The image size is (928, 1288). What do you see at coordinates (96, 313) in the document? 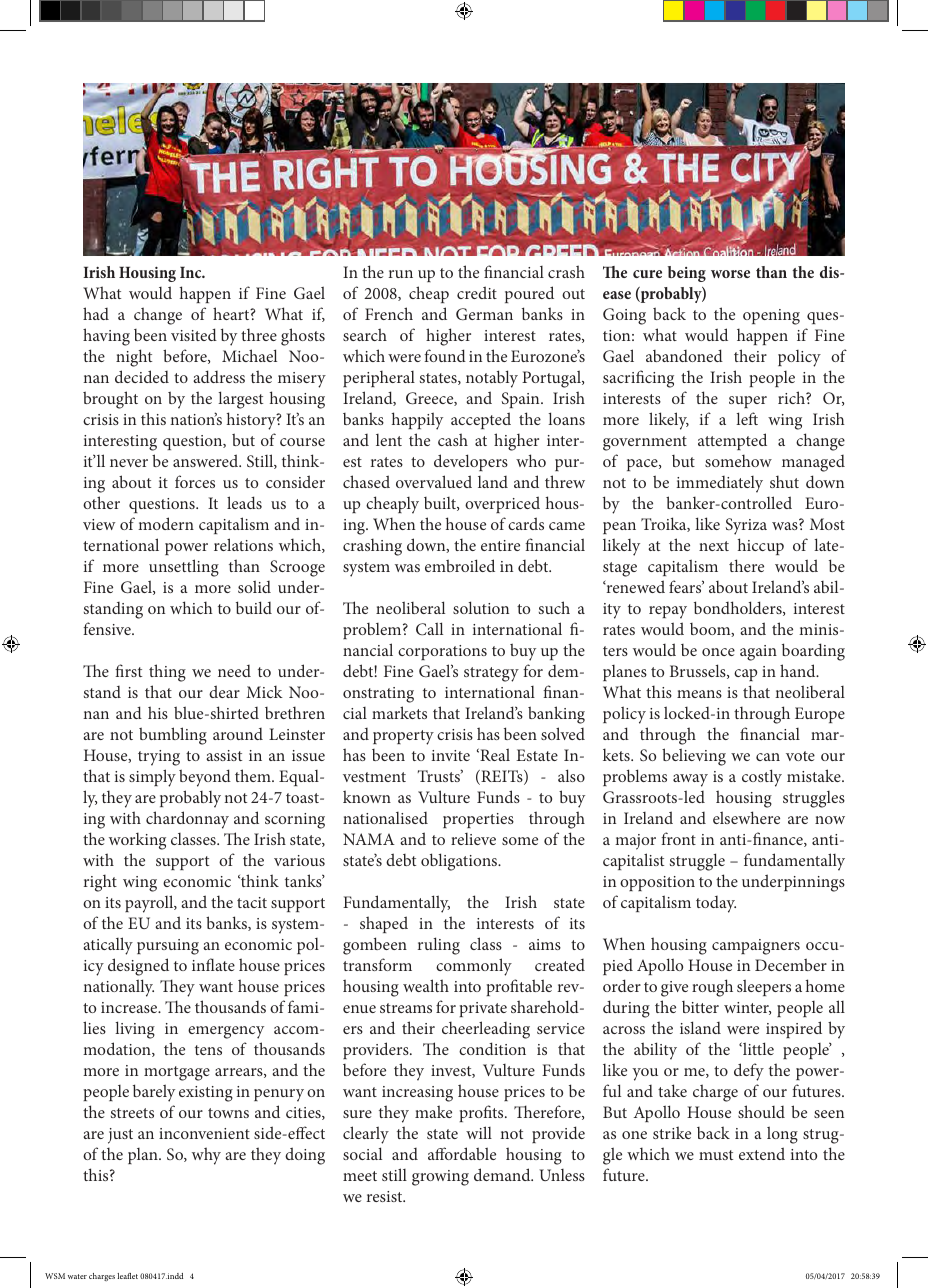
I see `had` at bounding box center [96, 313].
